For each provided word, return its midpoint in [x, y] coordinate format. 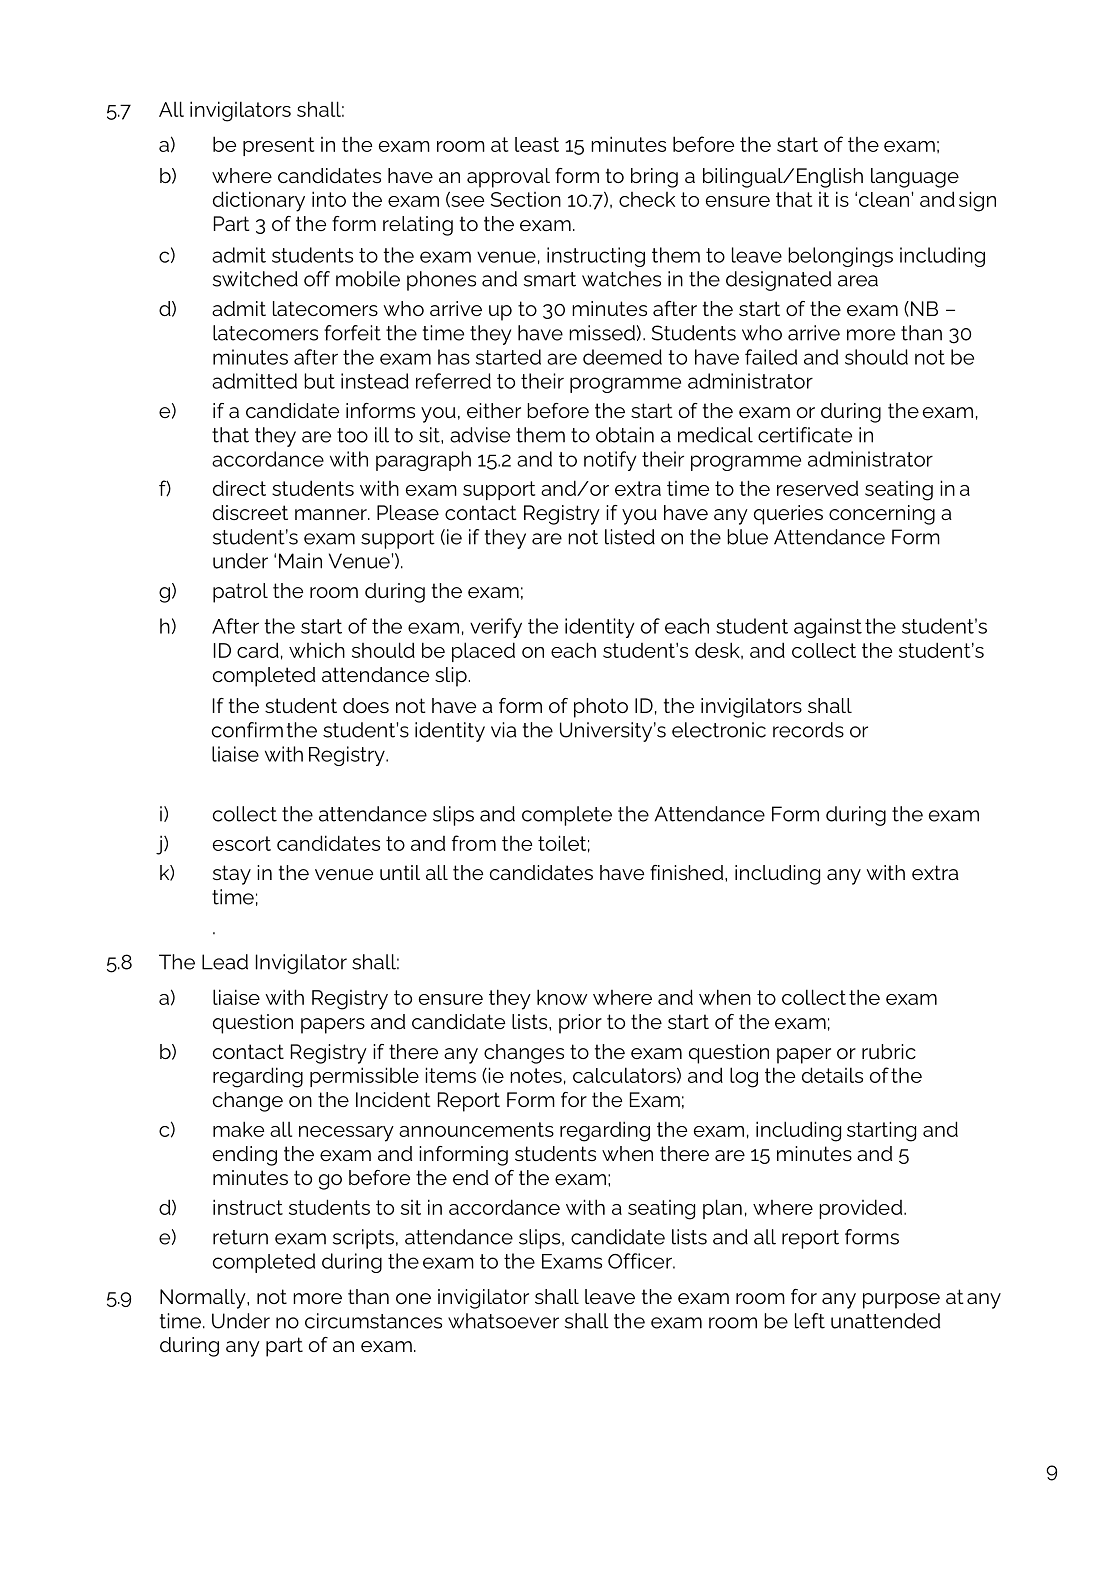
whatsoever [503, 1321]
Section [526, 199]
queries [788, 515]
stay [232, 875]
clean [884, 199]
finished [688, 872]
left [810, 1321]
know [562, 997]
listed [630, 537]
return [240, 1237]
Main [300, 561]
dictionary [259, 201]
